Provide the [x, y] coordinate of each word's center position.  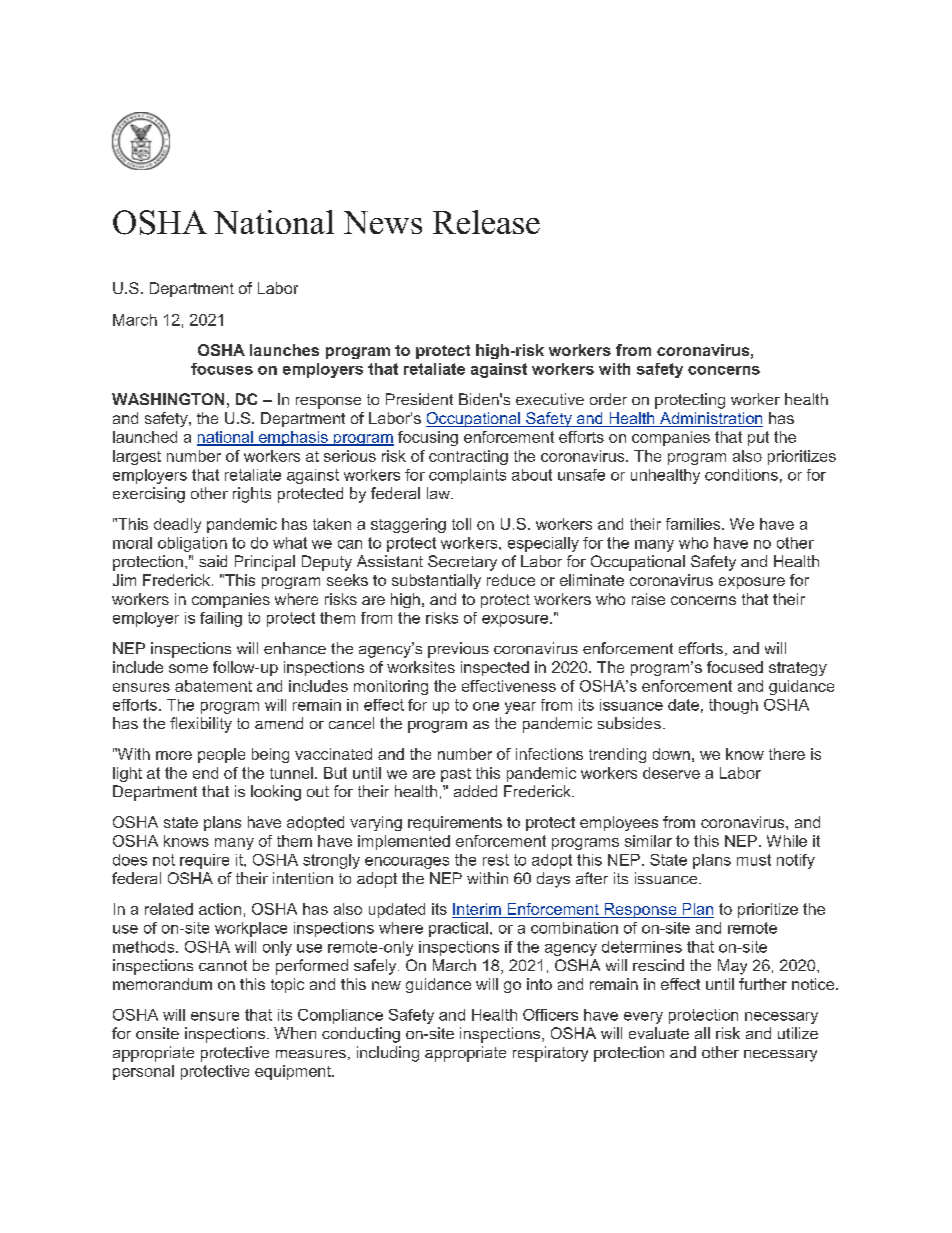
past [456, 775]
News [383, 222]
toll [461, 524]
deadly [177, 525]
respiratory [550, 1054]
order [608, 399]
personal [143, 1072]
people [221, 755]
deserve [671, 773]
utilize [798, 1033]
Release [486, 222]
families [694, 524]
